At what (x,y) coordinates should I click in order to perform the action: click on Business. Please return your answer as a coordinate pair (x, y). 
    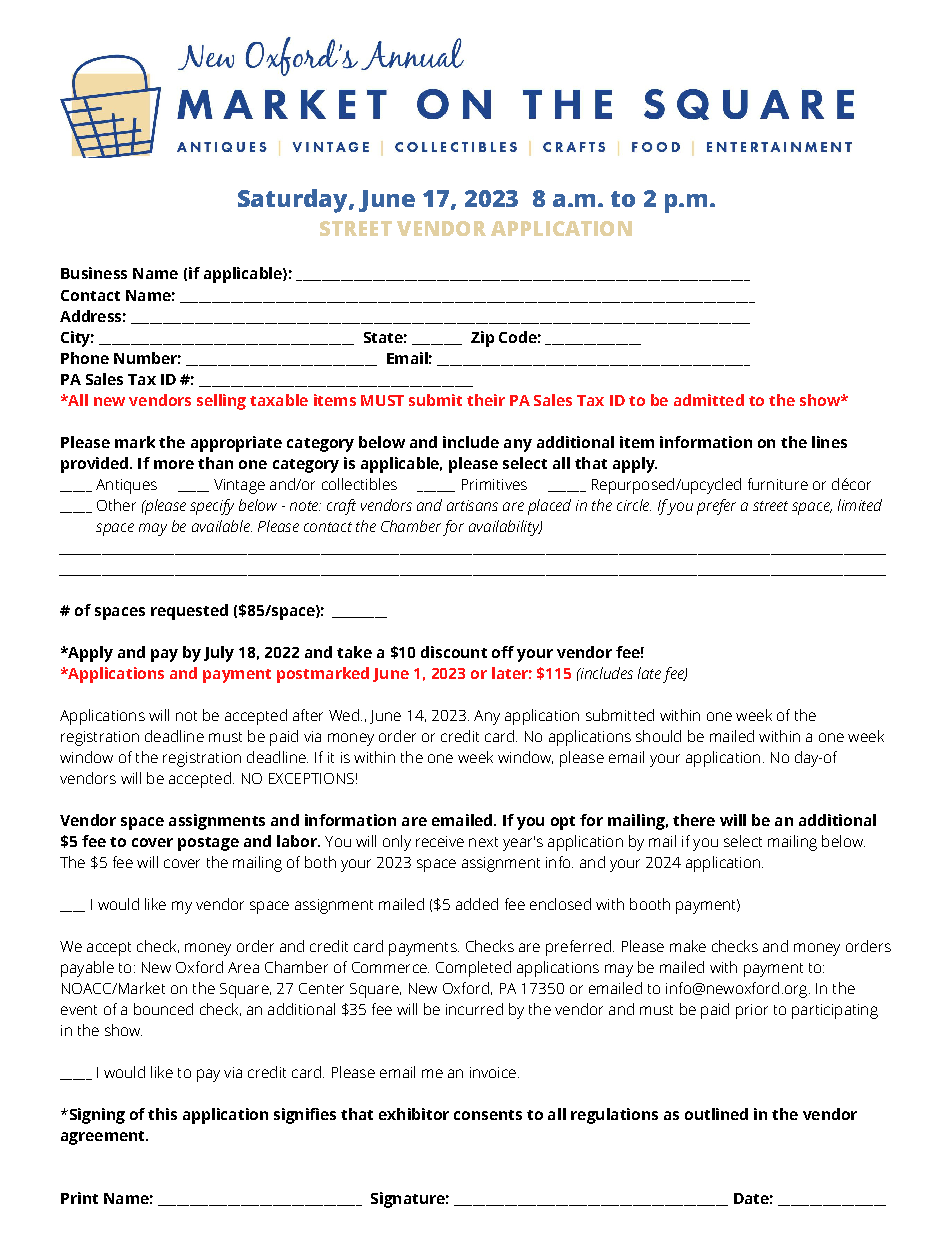
    Looking at the image, I should click on (94, 273).
